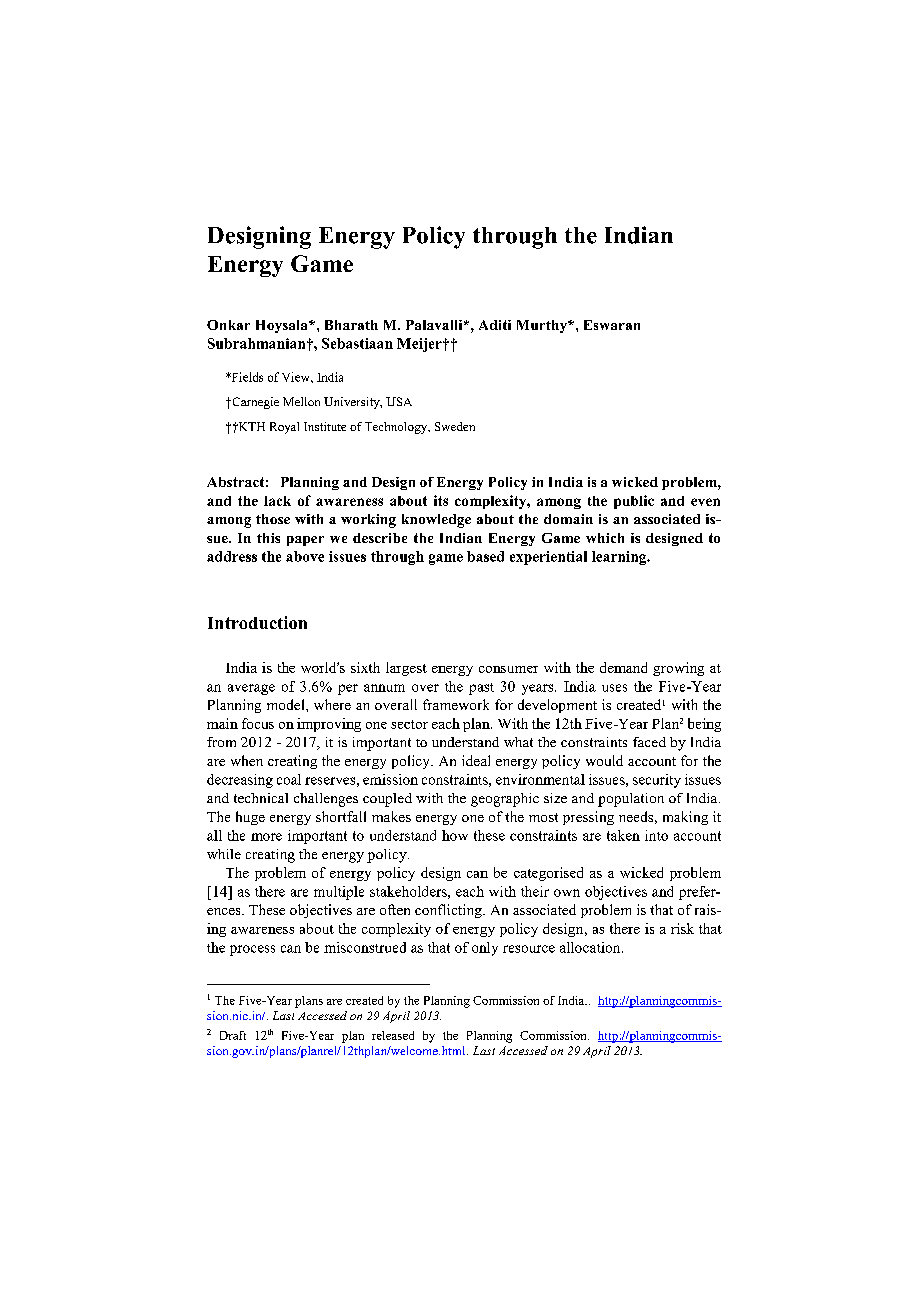 The width and height of the screenshot is (924, 1308). What do you see at coordinates (251, 689) in the screenshot?
I see `average` at bounding box center [251, 689].
